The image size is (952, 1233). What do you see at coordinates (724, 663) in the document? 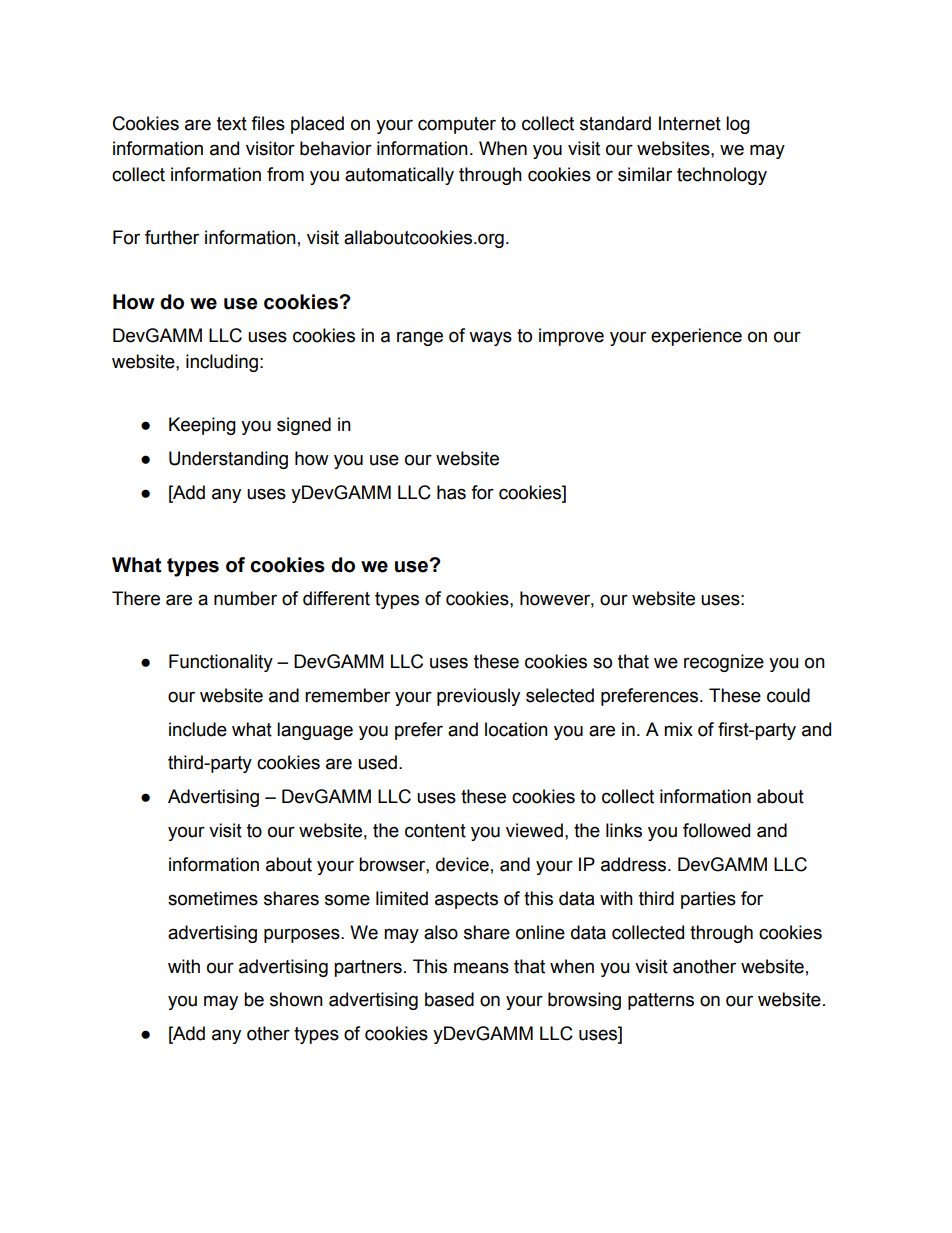
I see `recognize` at bounding box center [724, 663].
